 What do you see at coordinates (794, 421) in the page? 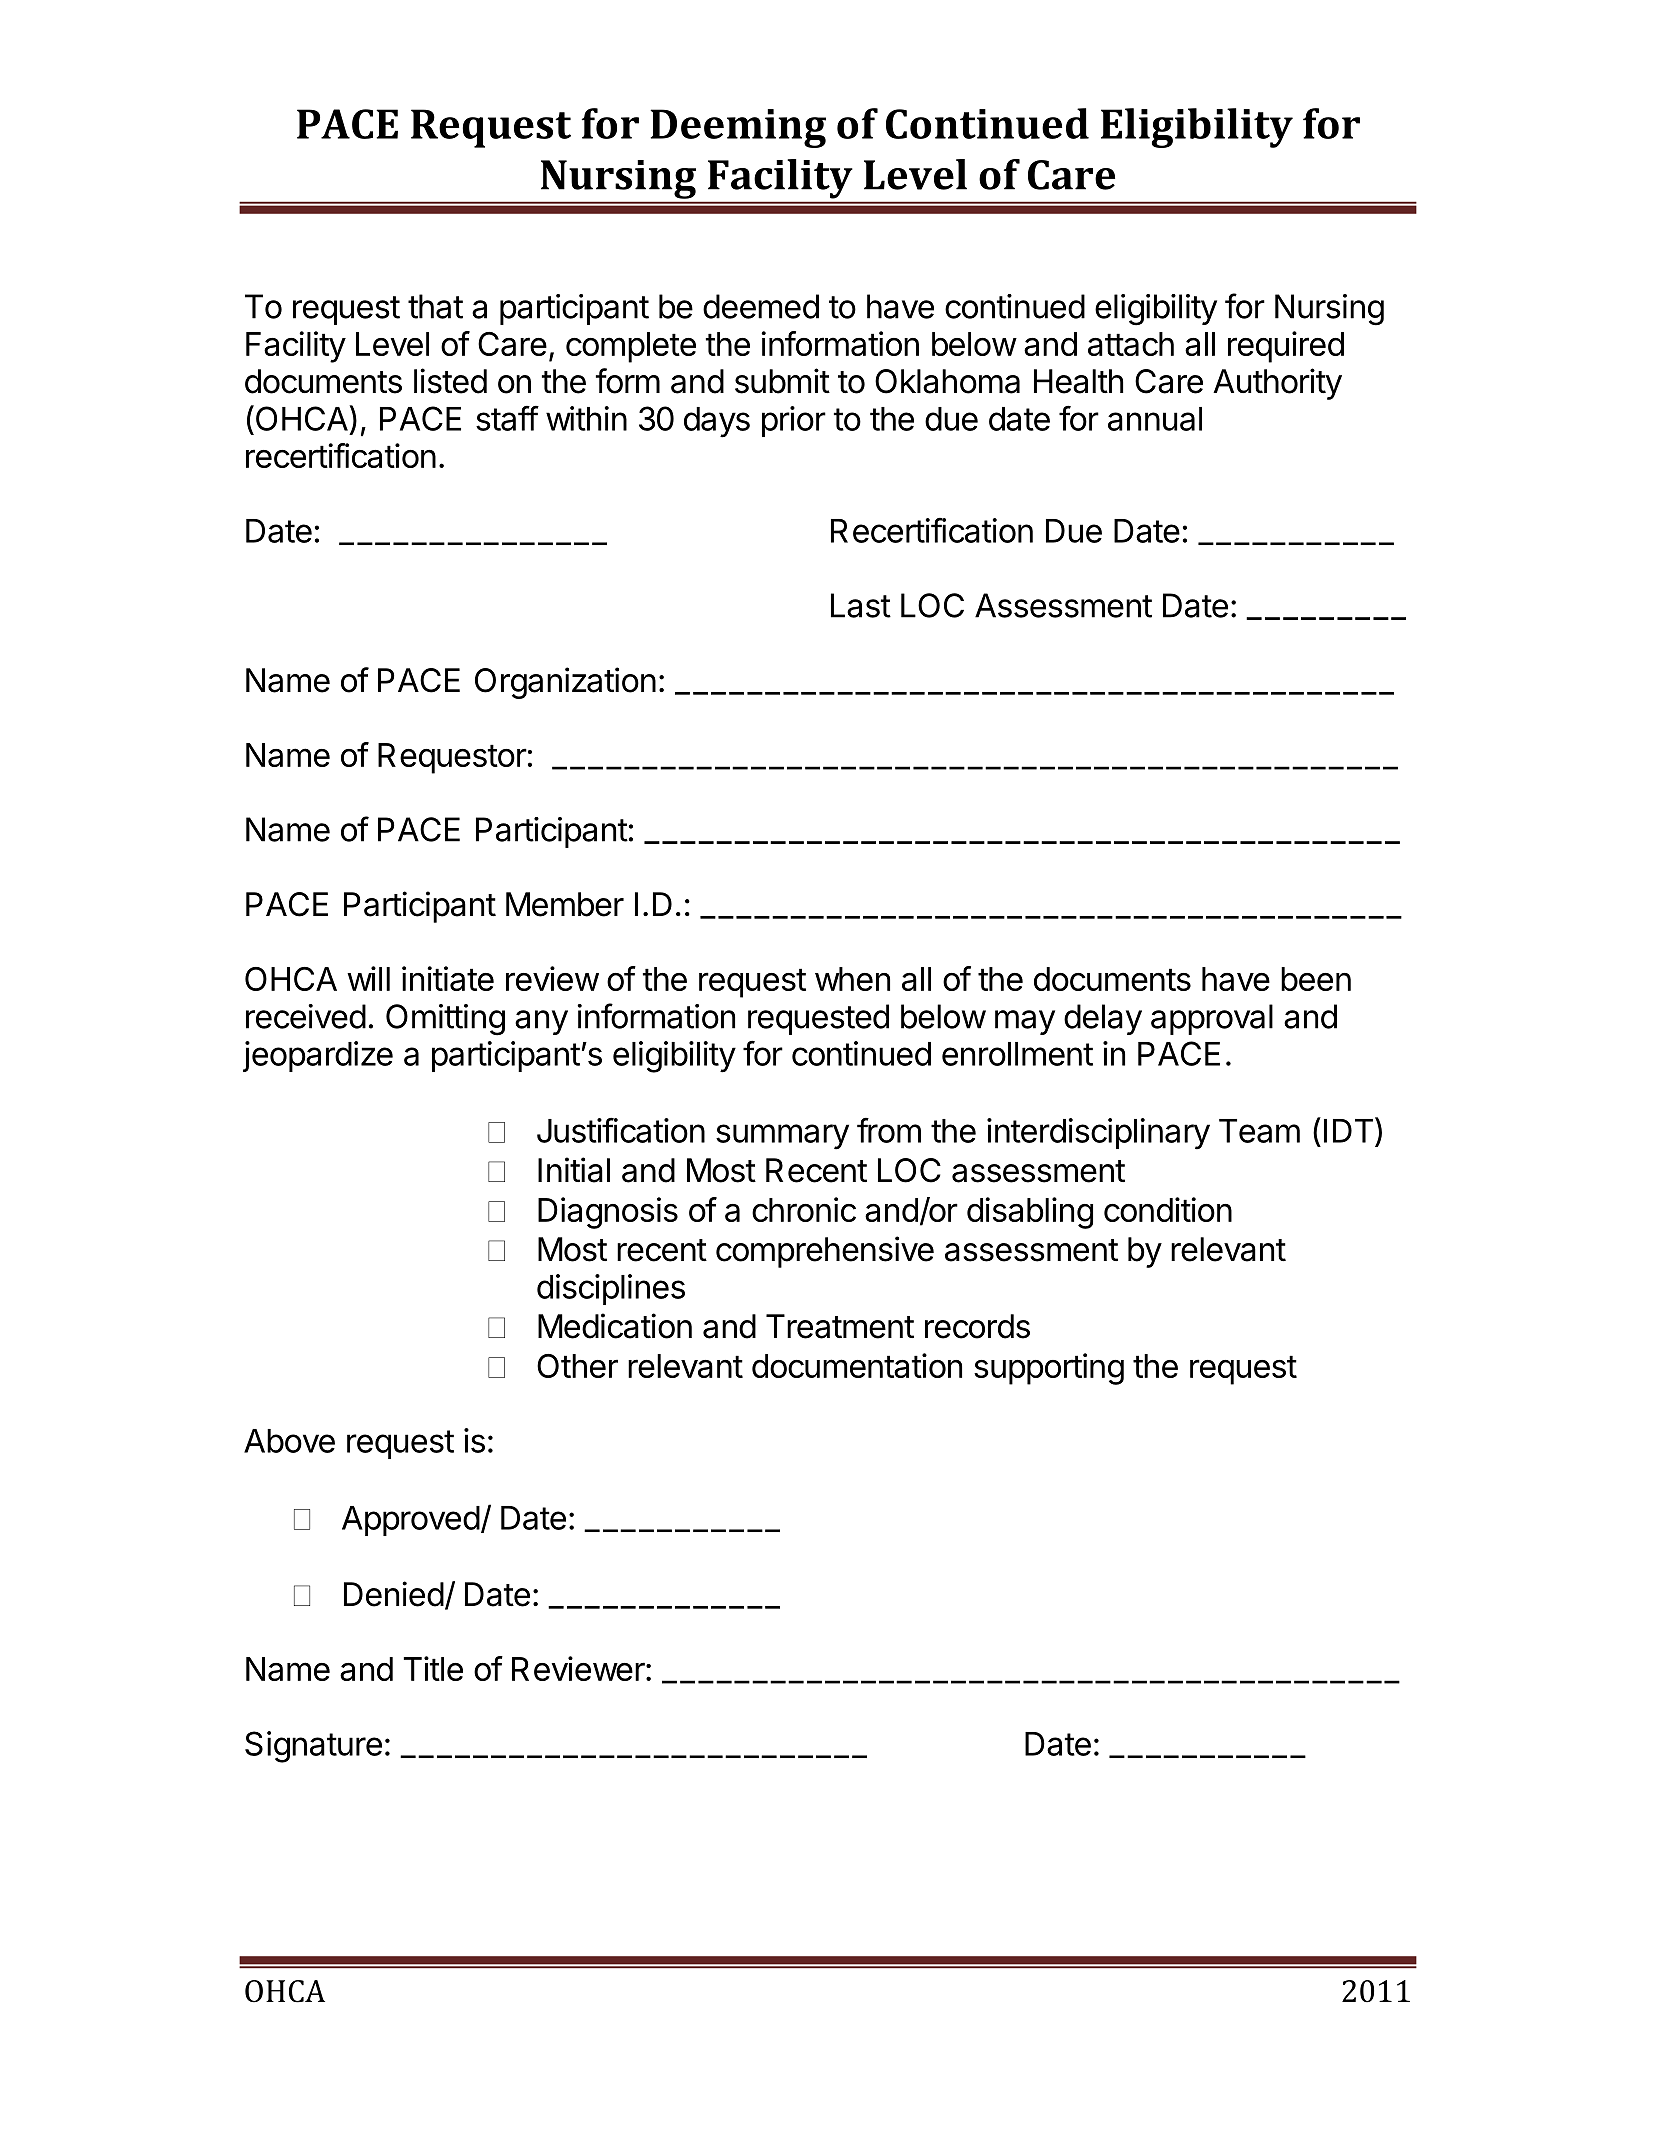
I see `prior` at bounding box center [794, 421].
